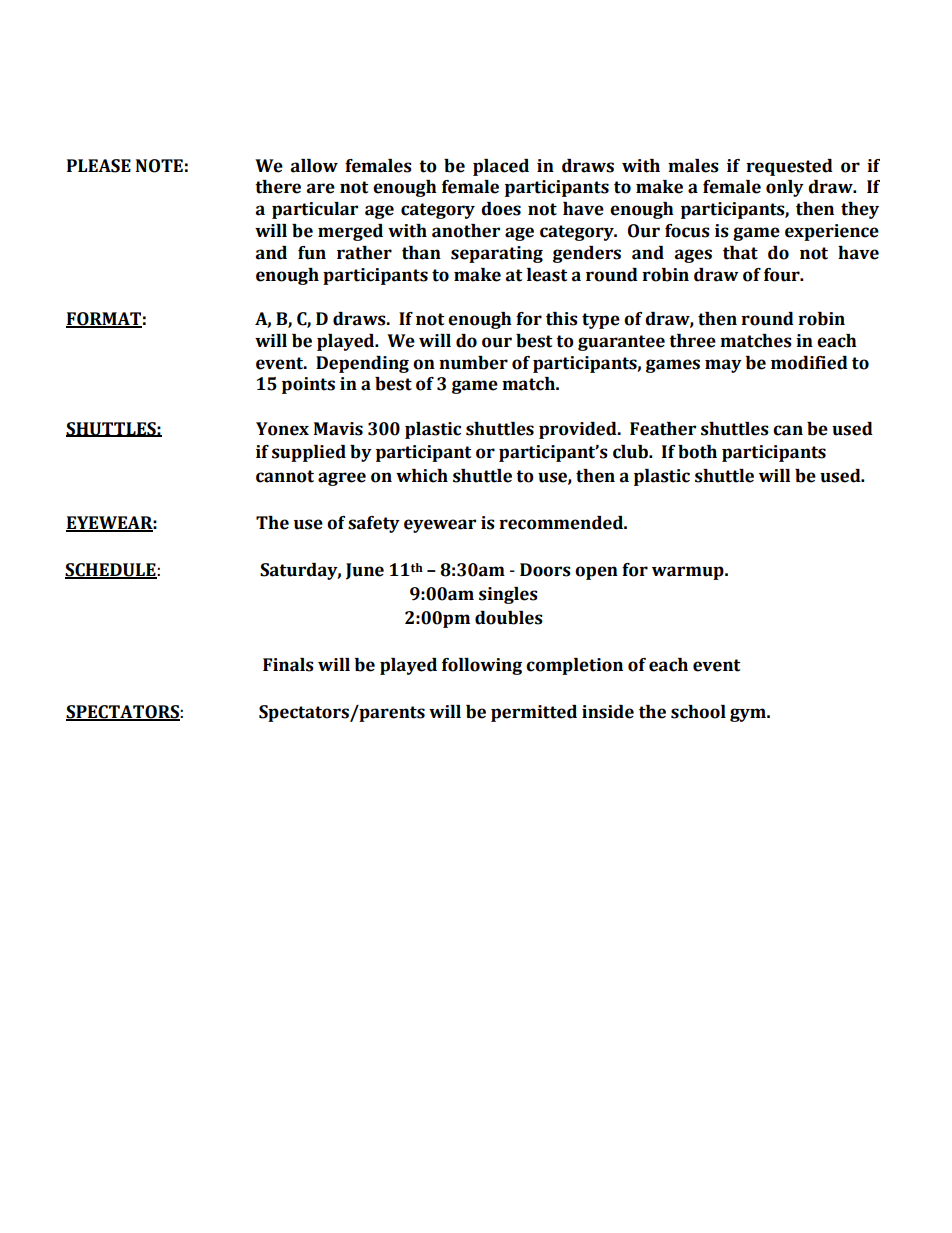  What do you see at coordinates (309, 453) in the page?
I see `supplied` at bounding box center [309, 453].
